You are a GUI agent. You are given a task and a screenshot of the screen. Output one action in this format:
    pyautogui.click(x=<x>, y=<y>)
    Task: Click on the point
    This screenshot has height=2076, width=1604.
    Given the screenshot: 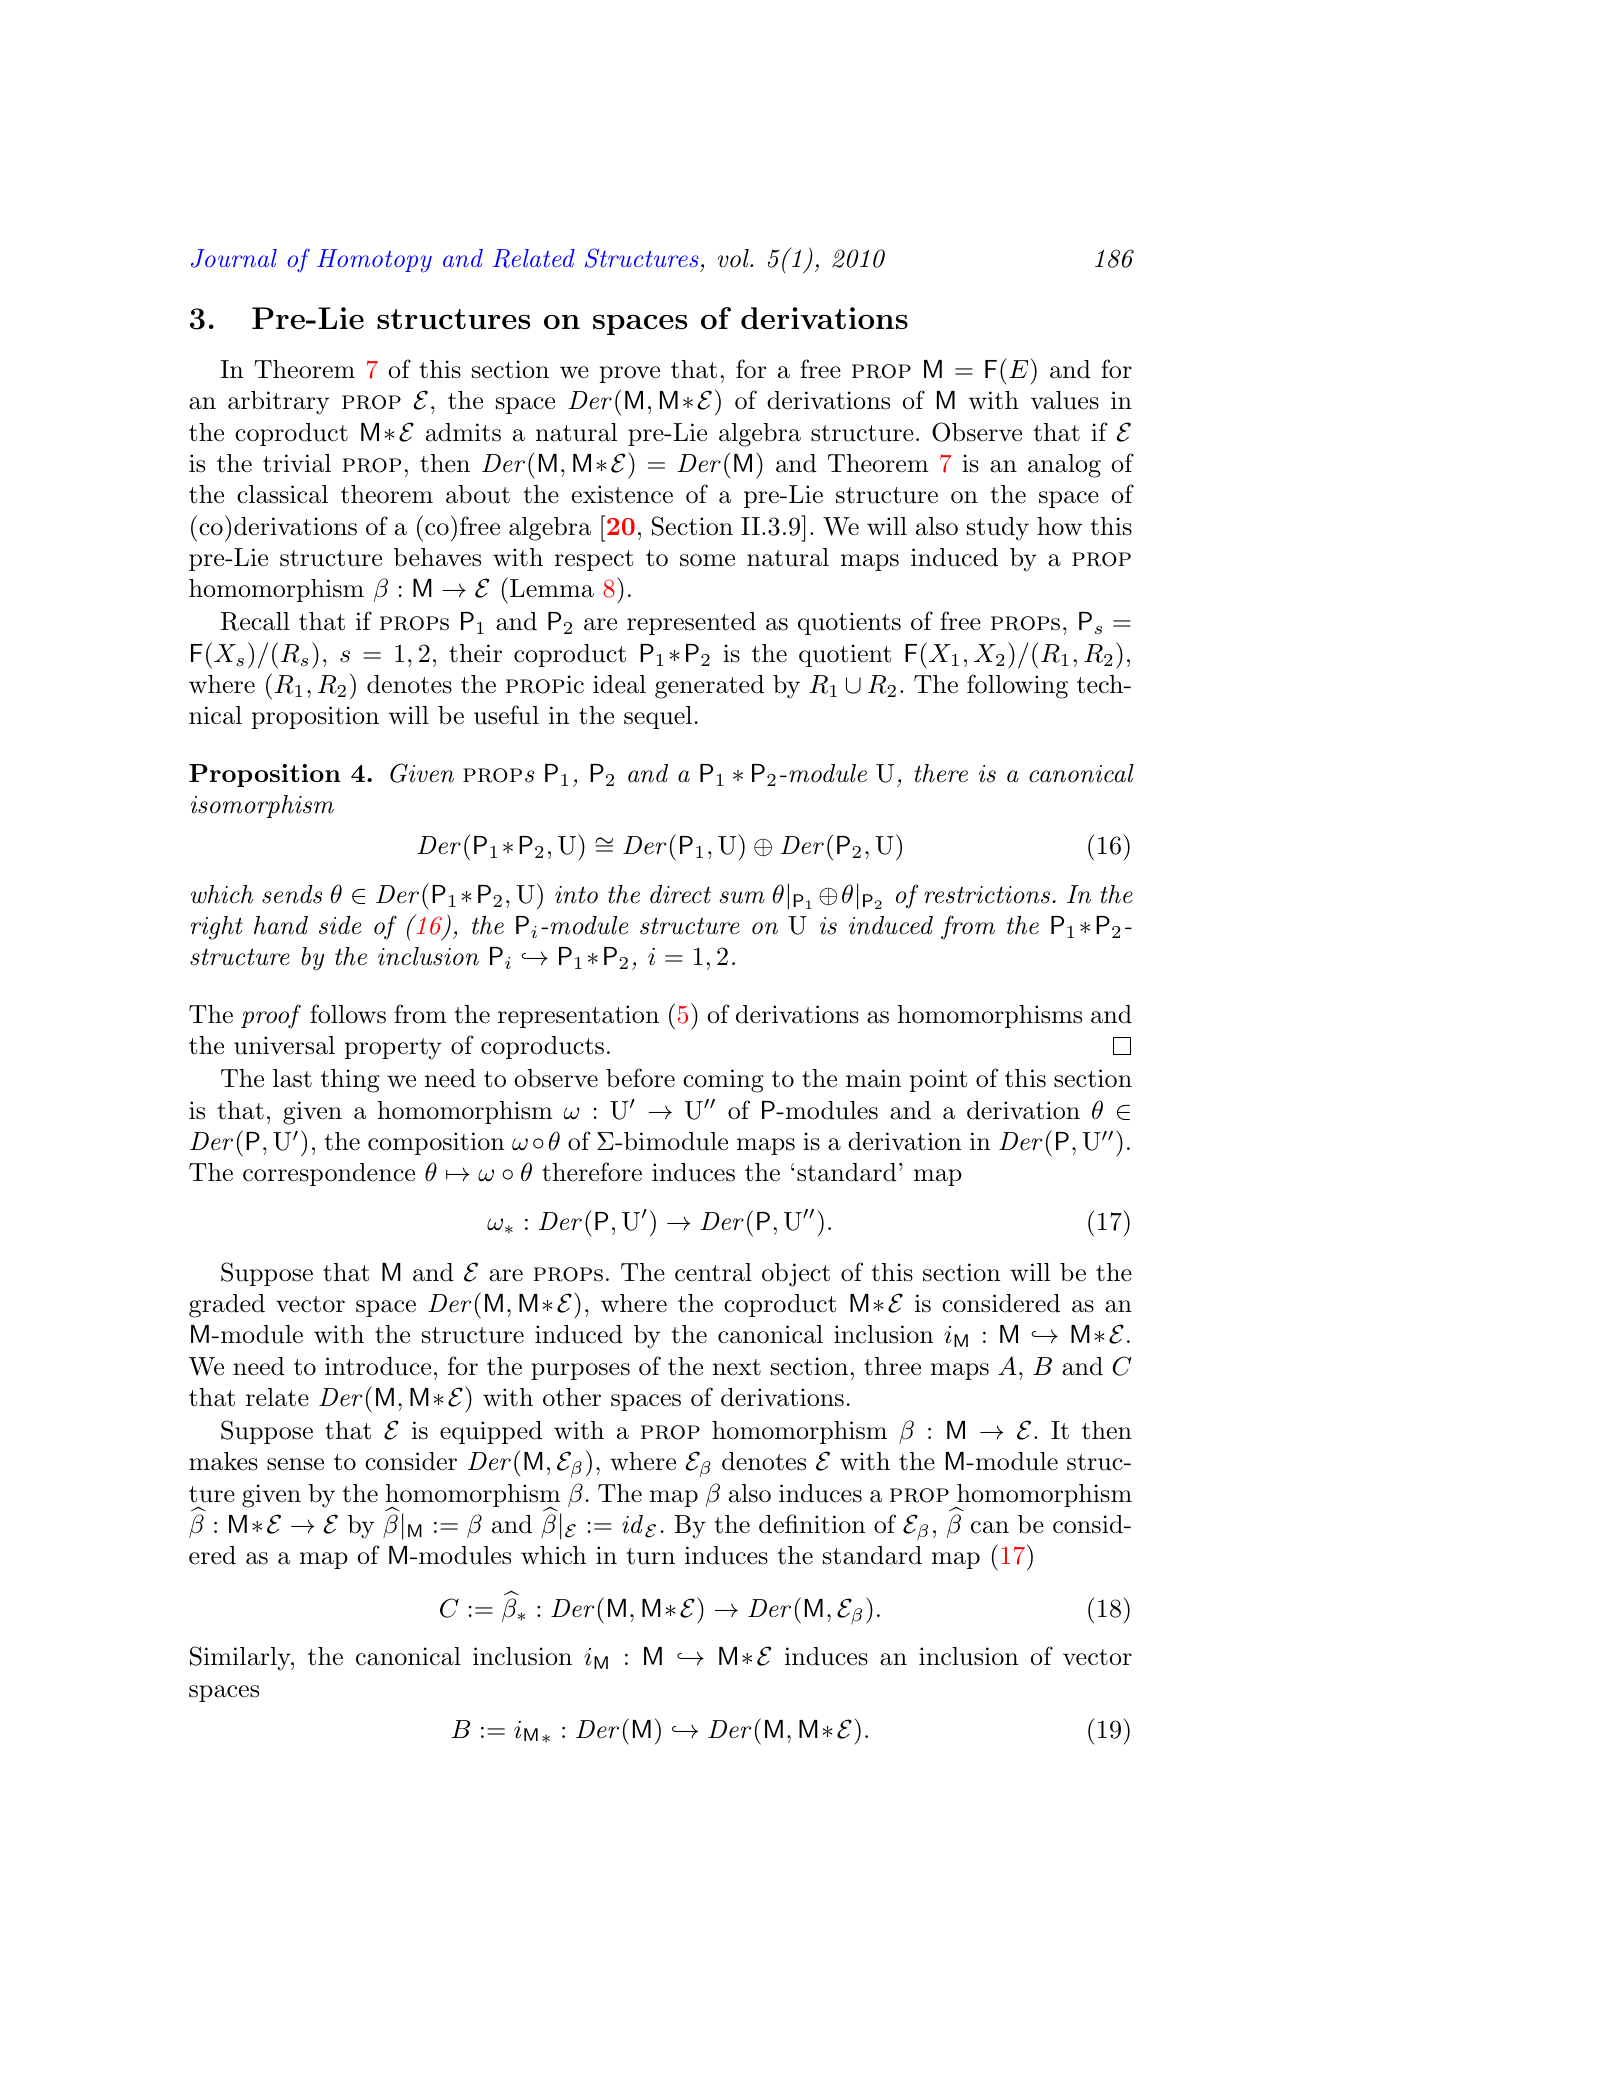 What is the action you would take?
    pyautogui.click(x=938, y=1080)
